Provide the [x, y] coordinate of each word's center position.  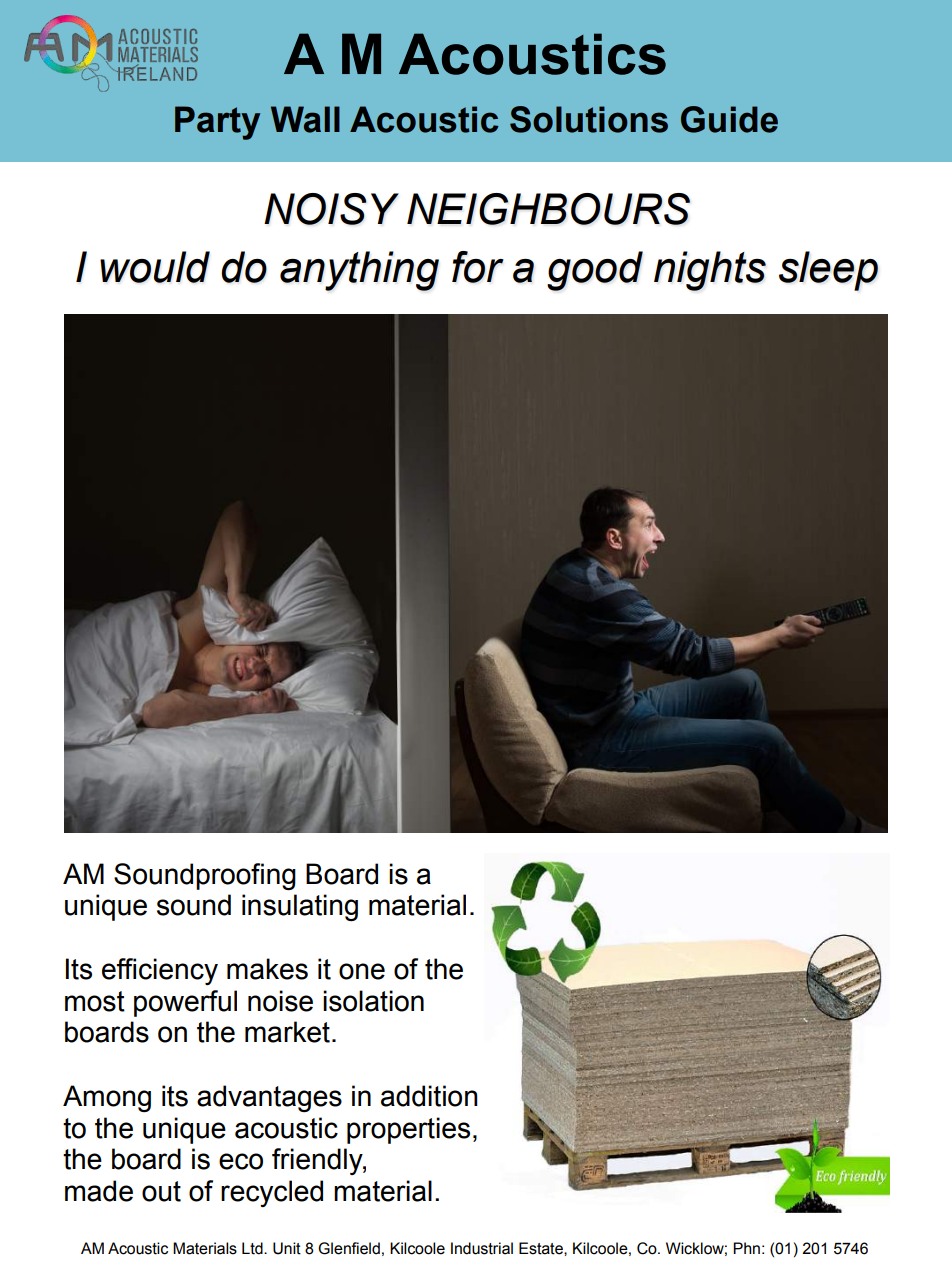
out [161, 1191]
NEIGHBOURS [548, 209]
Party [217, 123]
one [362, 971]
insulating [300, 907]
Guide [729, 119]
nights [710, 271]
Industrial [482, 1248]
